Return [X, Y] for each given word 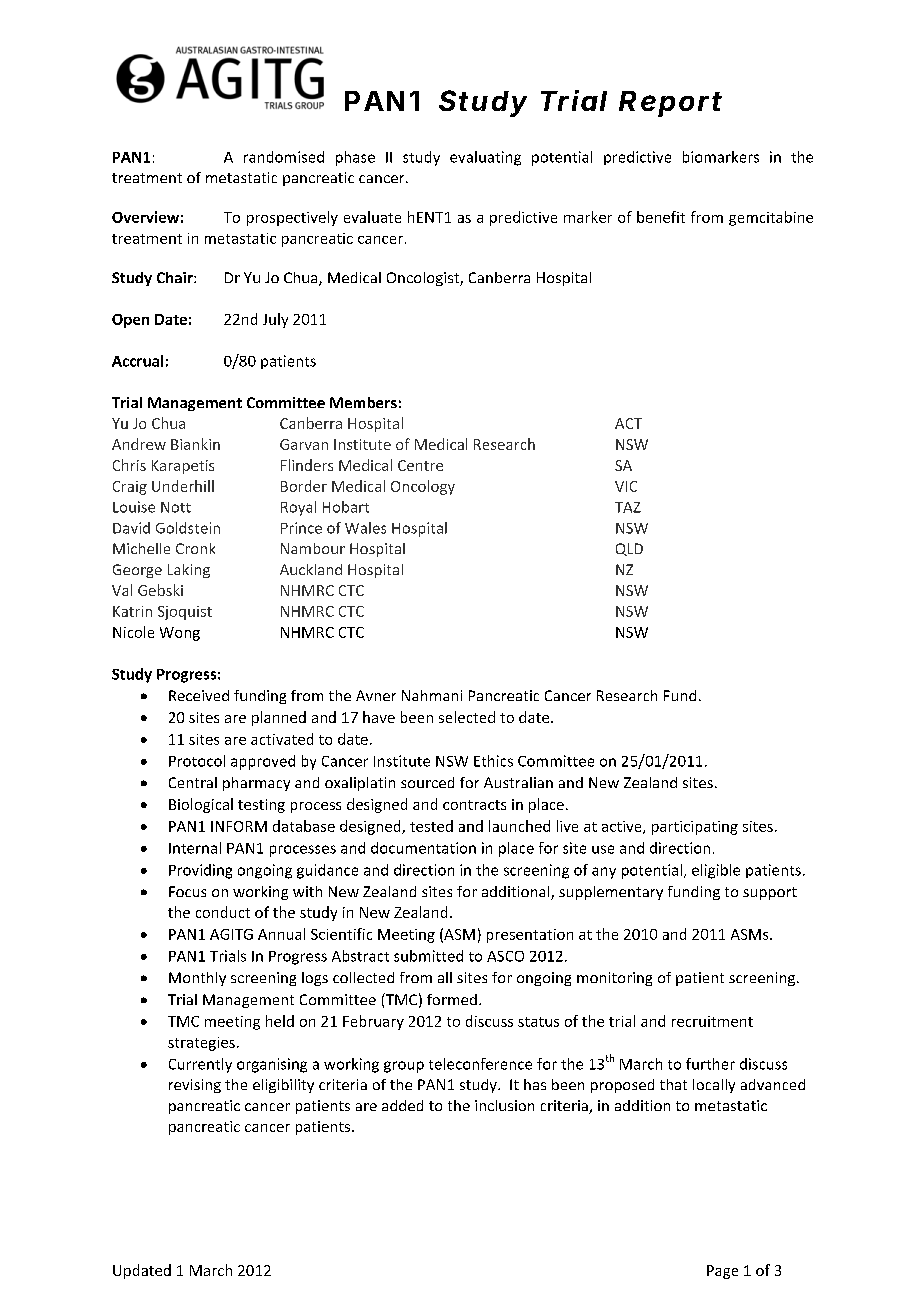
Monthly [197, 979]
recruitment [712, 1021]
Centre [420, 465]
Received [199, 695]
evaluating [485, 158]
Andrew [139, 444]
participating [695, 828]
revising [195, 1086]
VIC [626, 486]
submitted [428, 956]
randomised [284, 157]
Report [670, 104]
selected [467, 717]
